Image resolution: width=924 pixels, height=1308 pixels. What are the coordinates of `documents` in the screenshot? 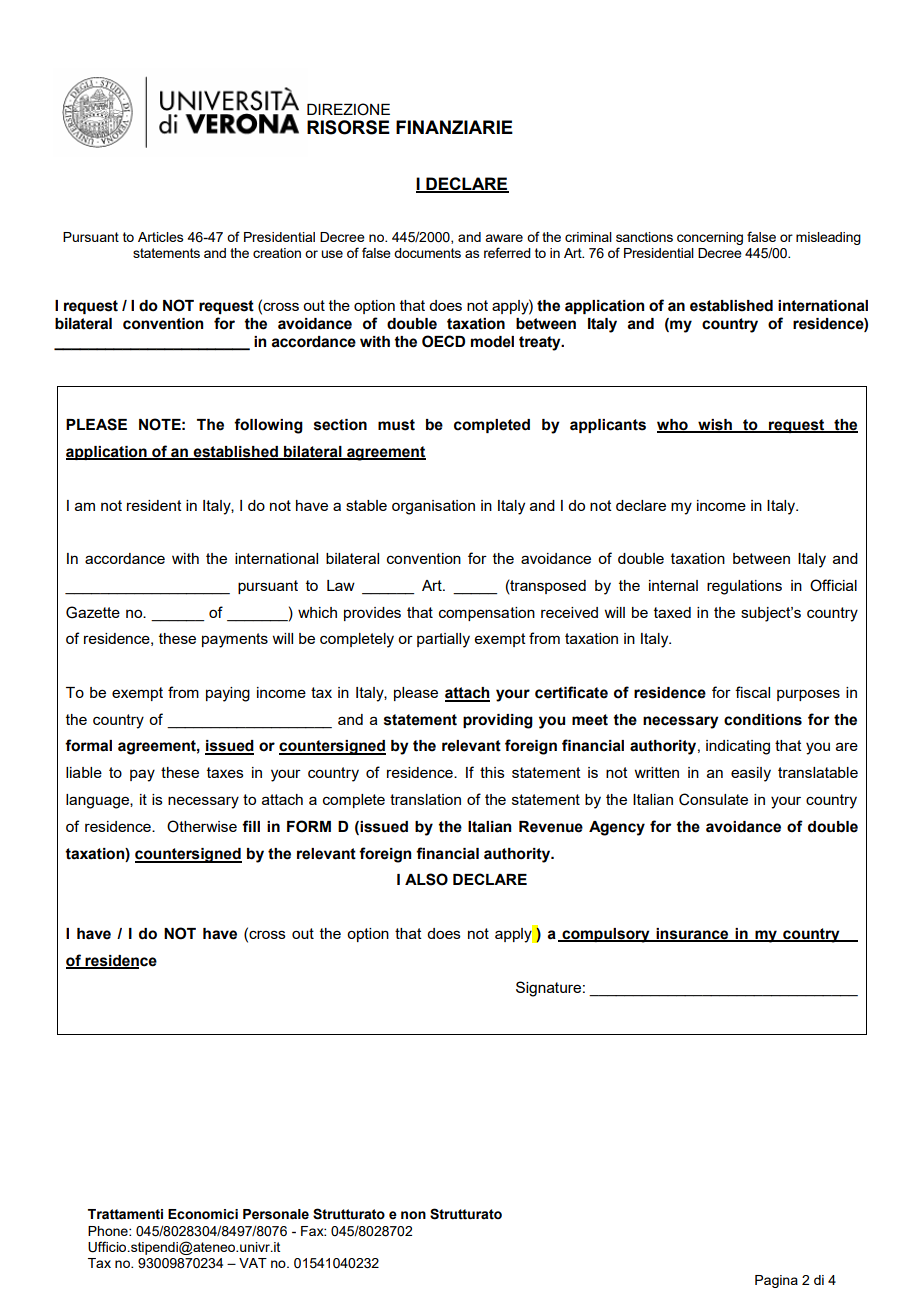 It's located at (427, 253).
